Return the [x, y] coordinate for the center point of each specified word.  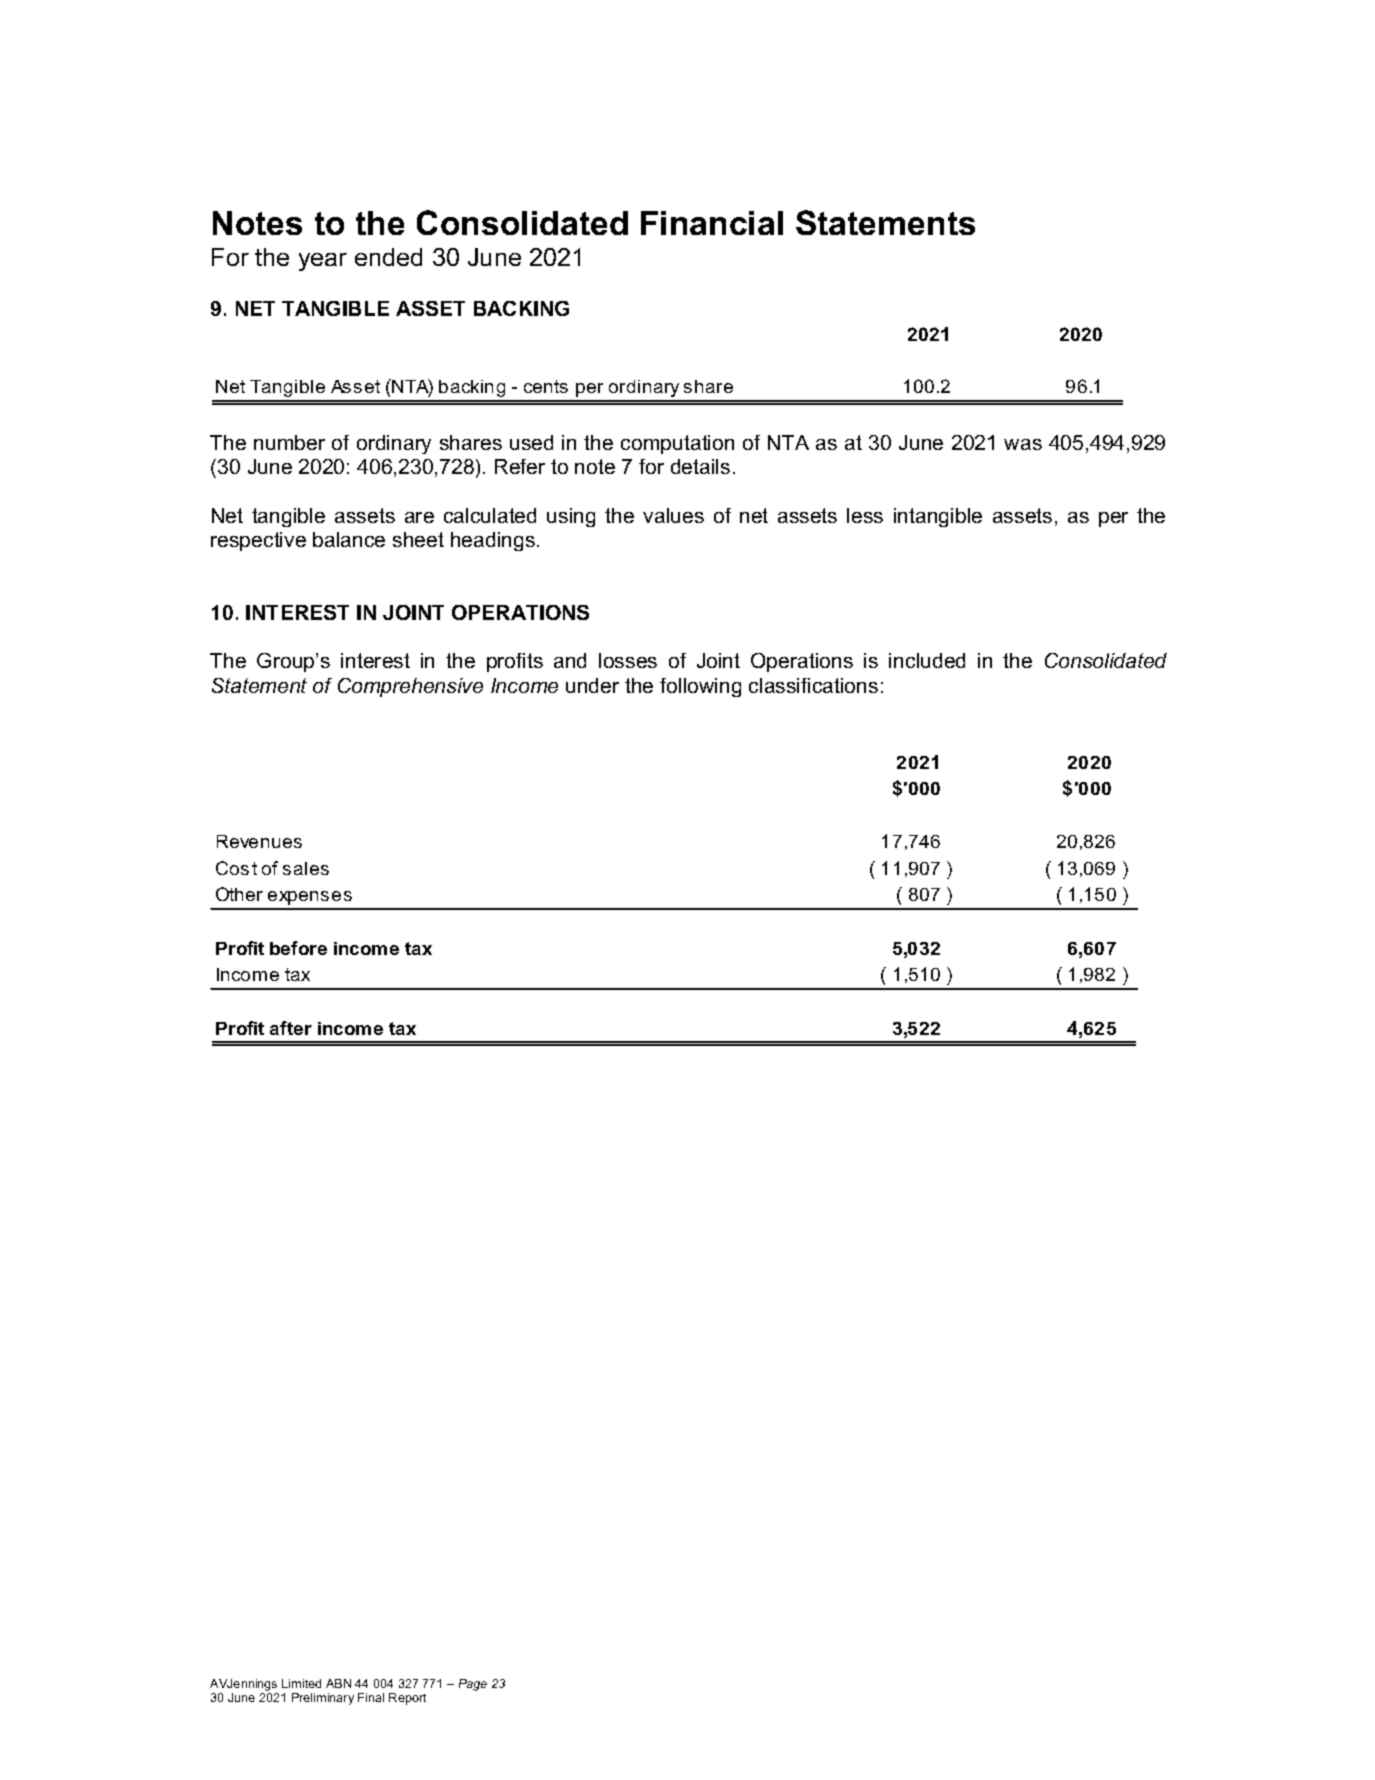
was [1023, 444]
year [323, 262]
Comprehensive [410, 687]
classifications [813, 685]
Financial [712, 223]
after [291, 1028]
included [927, 660]
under [592, 685]
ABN [338, 1683]
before [298, 948]
